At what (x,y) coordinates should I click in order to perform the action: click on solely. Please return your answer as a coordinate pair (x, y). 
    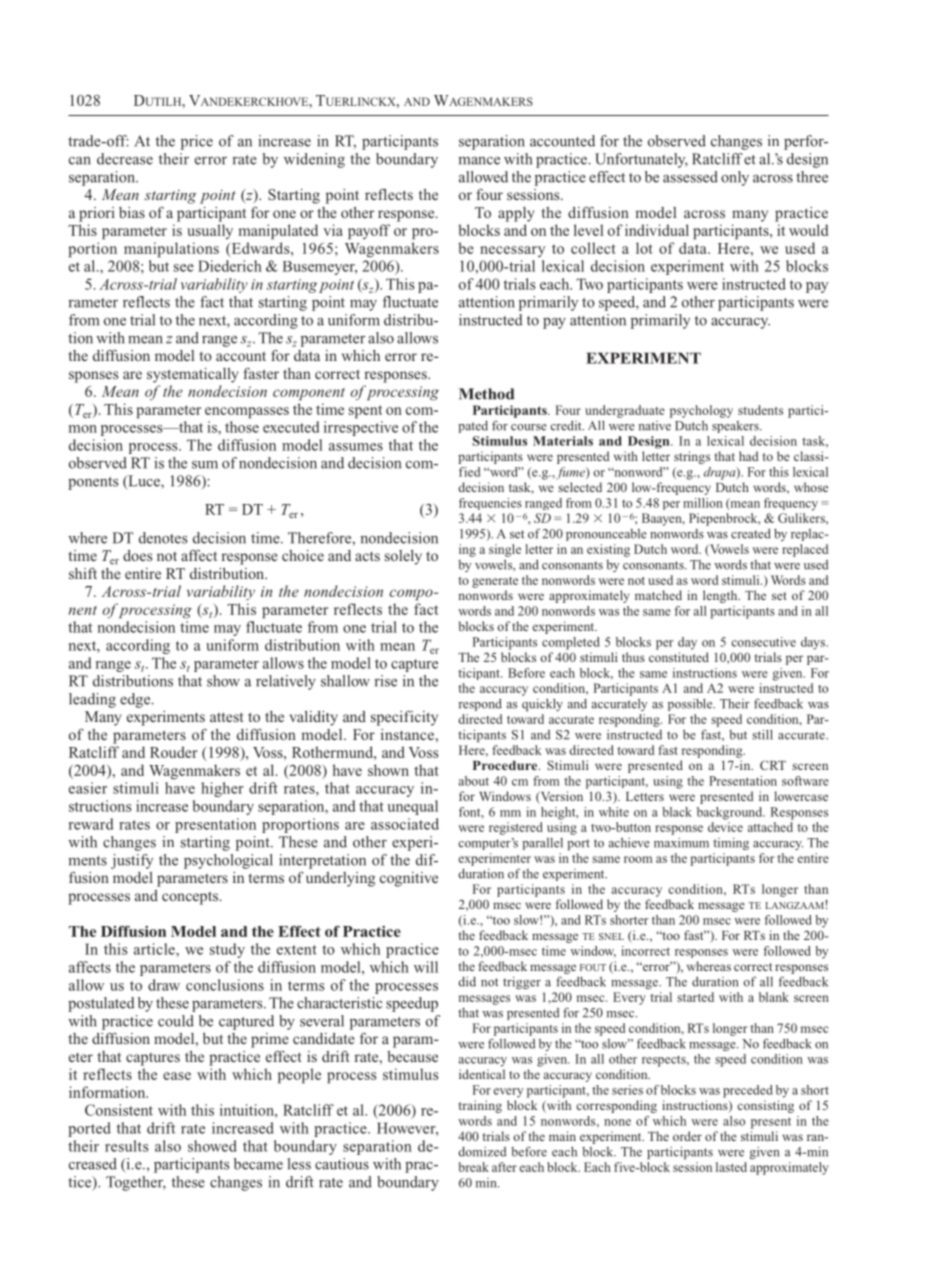
    Looking at the image, I should click on (403, 557).
